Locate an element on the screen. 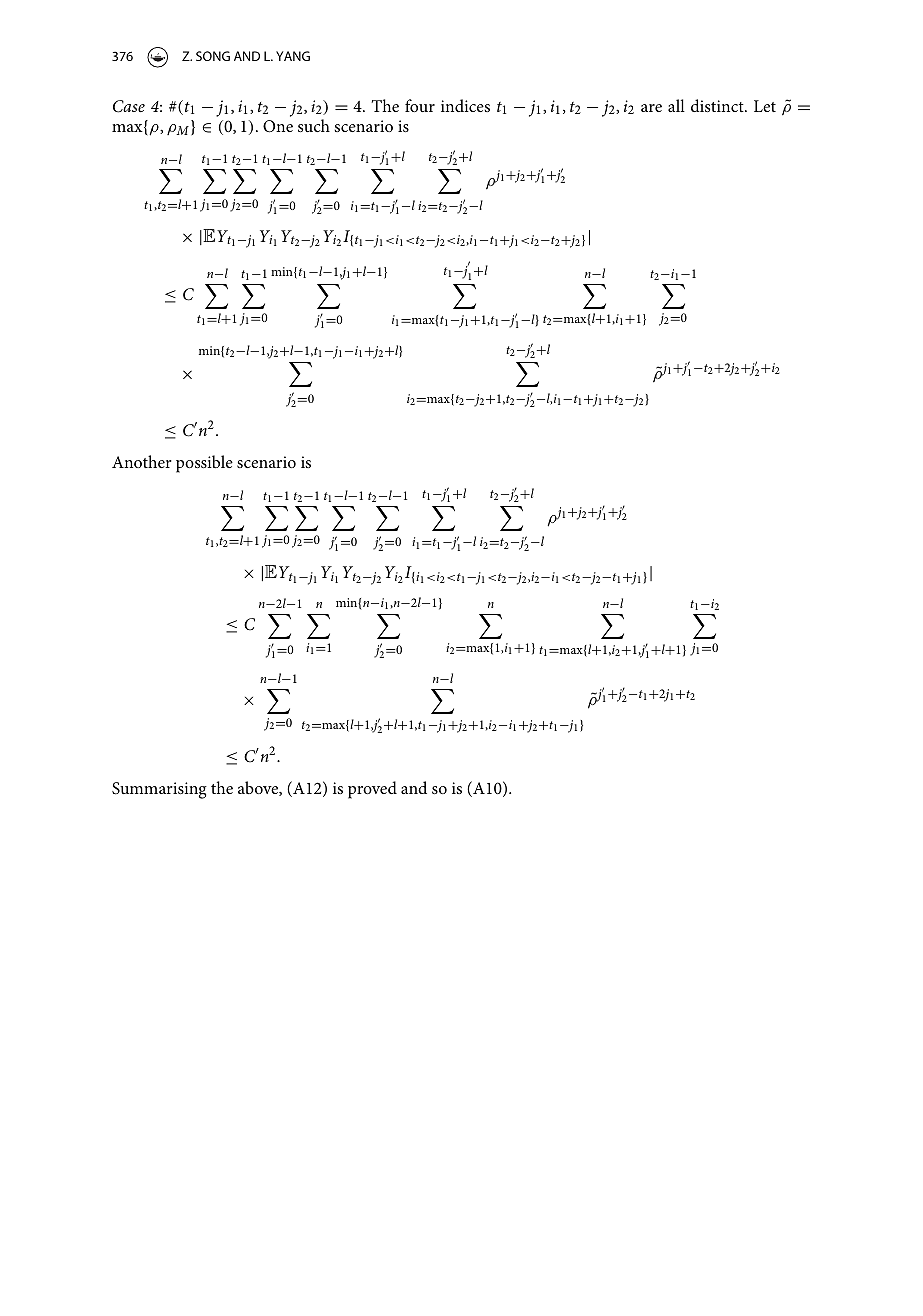 The height and width of the screenshot is (1316, 923). possible is located at coordinates (204, 464).
